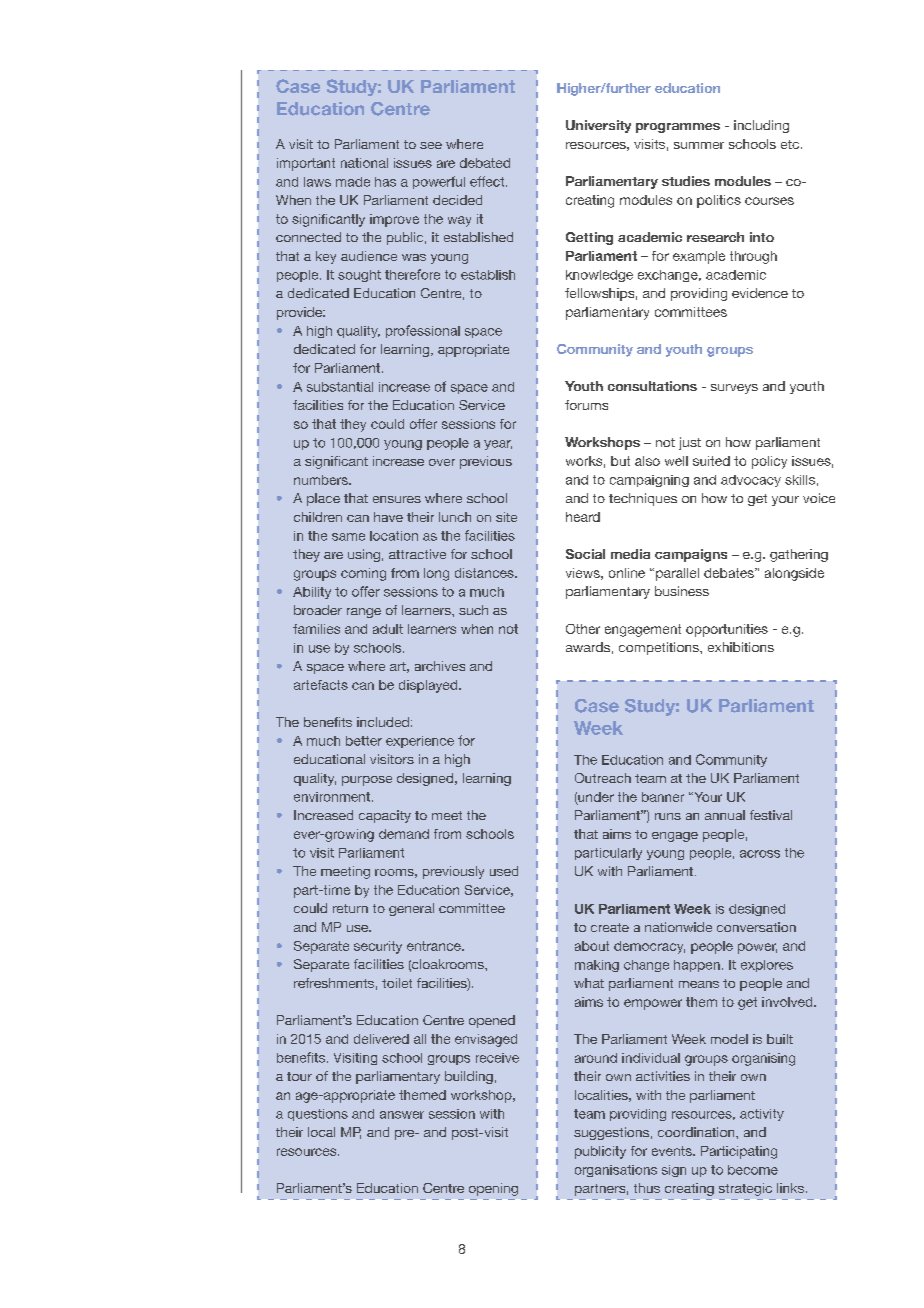  What do you see at coordinates (603, 778) in the screenshot?
I see `Outreach` at bounding box center [603, 778].
